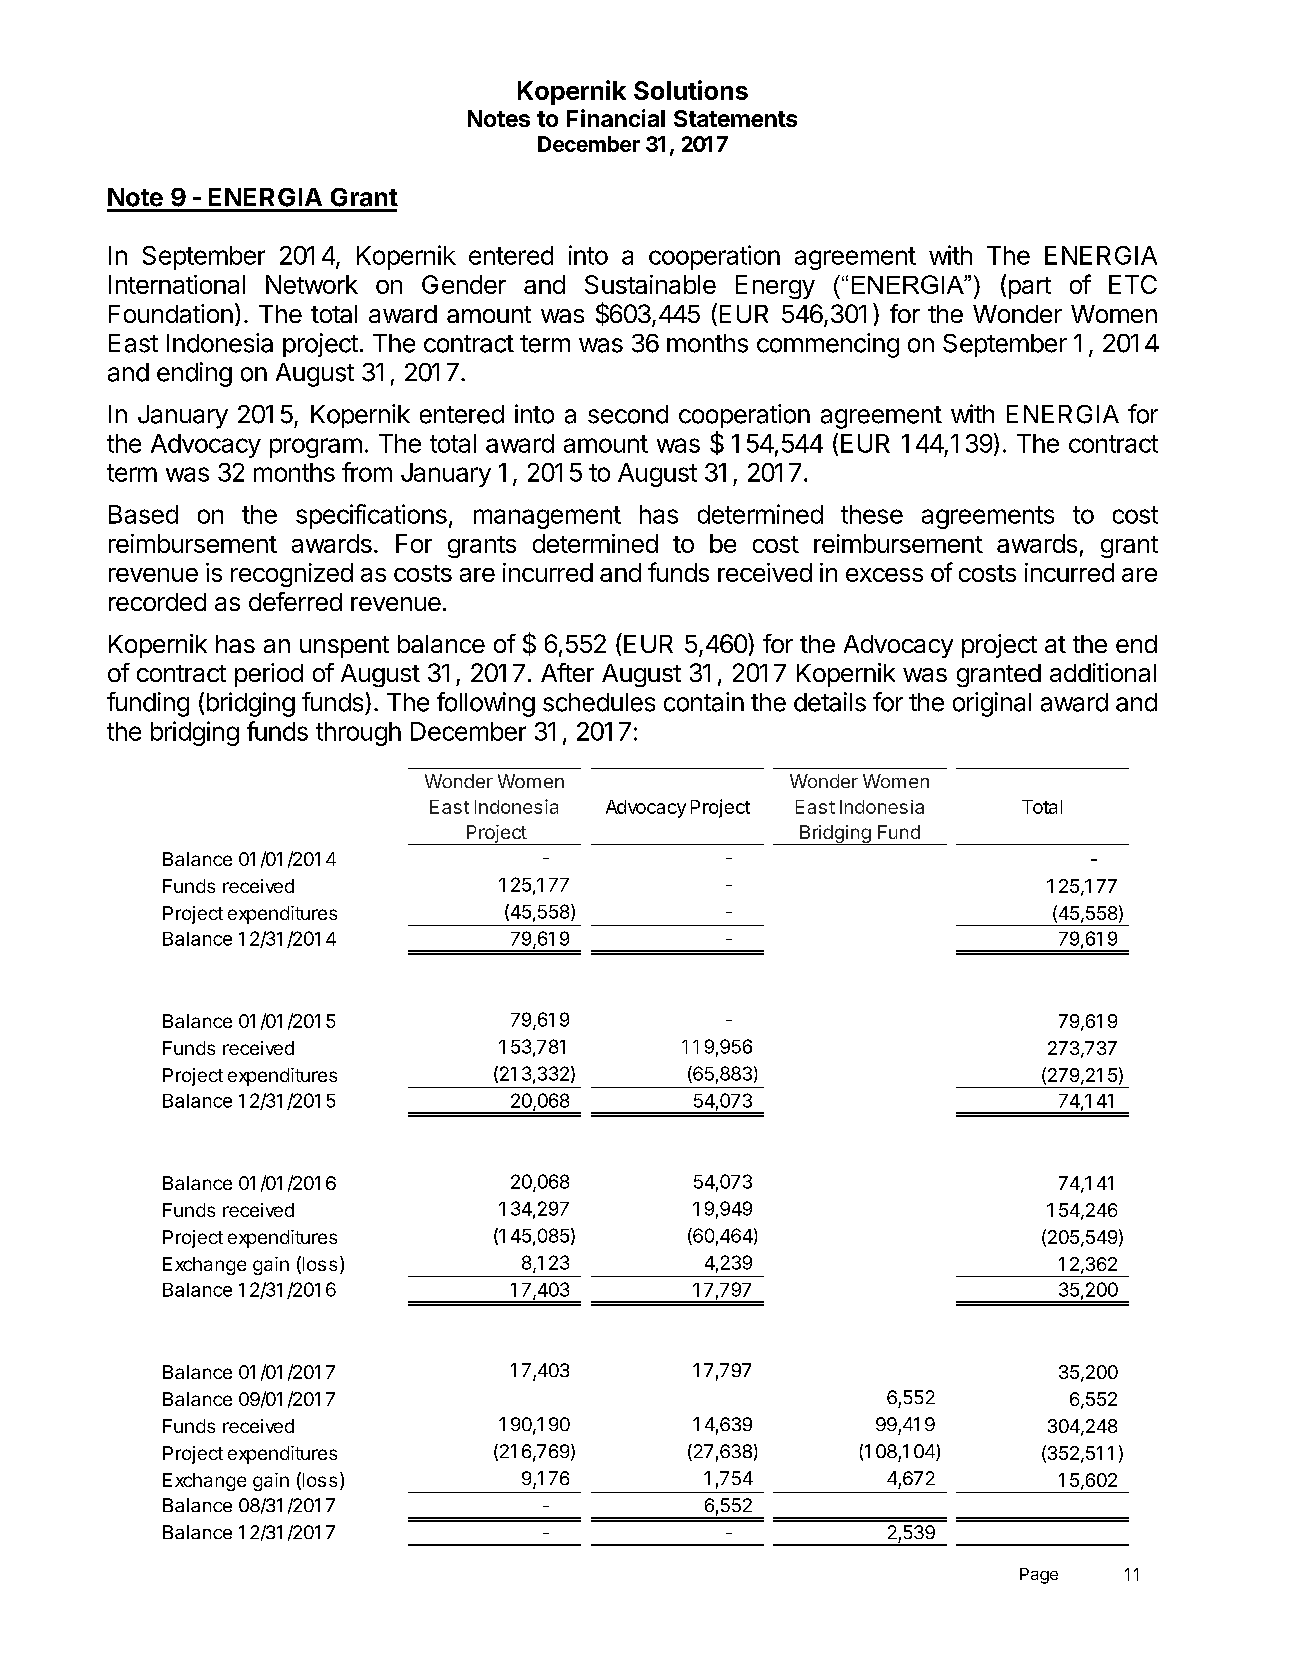 Image resolution: width=1295 pixels, height=1675 pixels. Describe the element at coordinates (616, 118) in the screenshot. I see `Financial` at that location.
